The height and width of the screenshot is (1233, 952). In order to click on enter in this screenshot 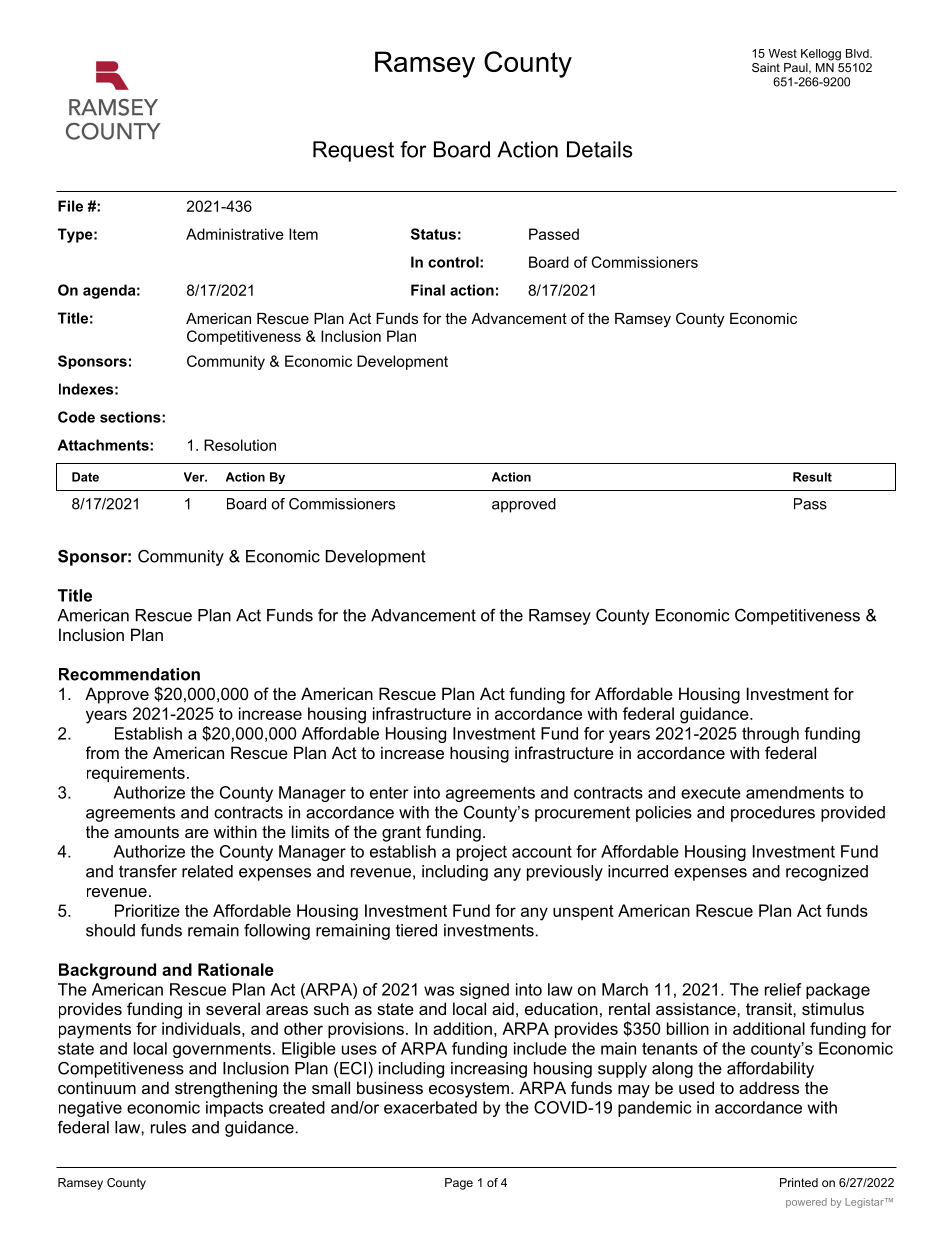, I will do `click(389, 793)`.
